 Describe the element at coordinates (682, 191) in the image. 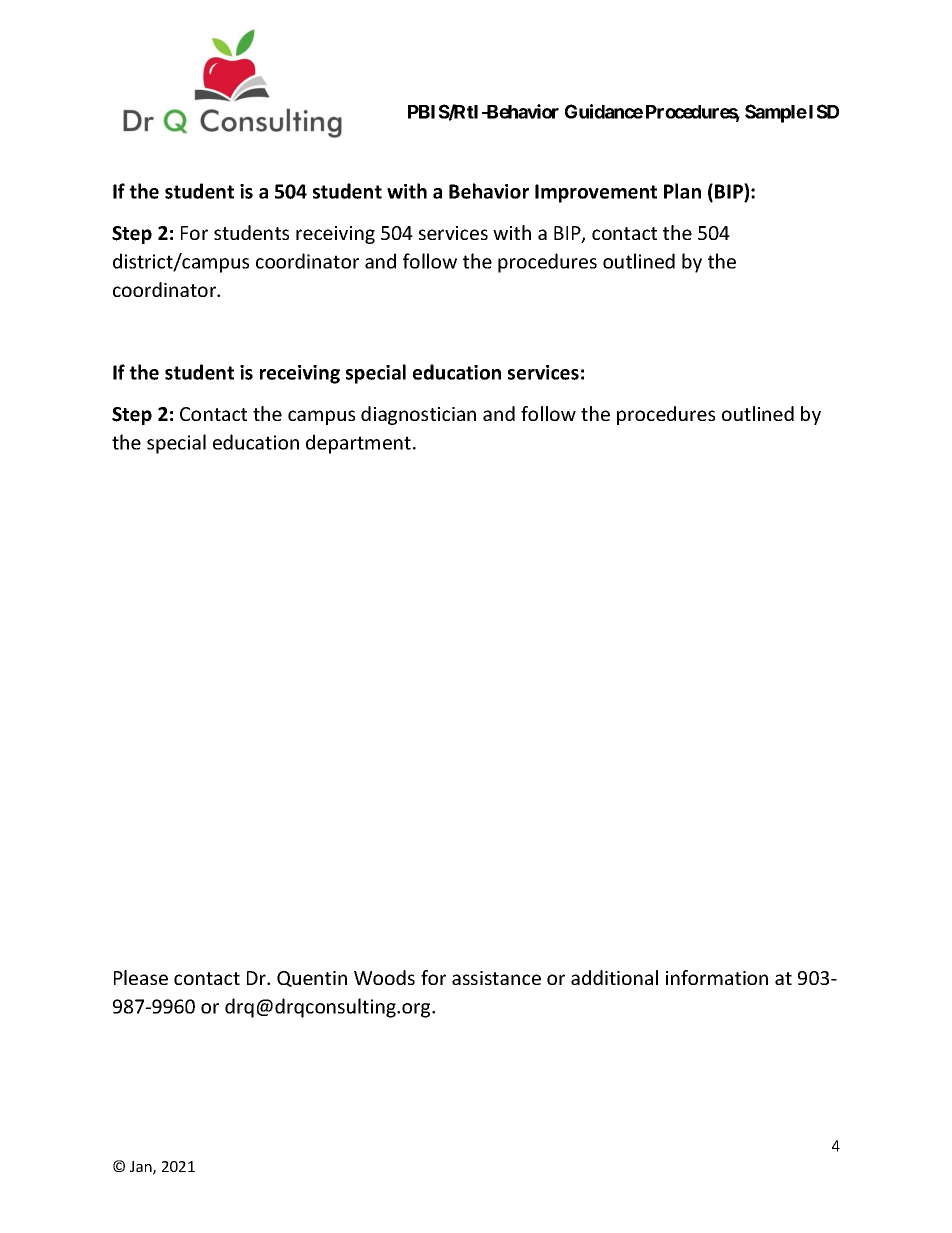

I see `Plan` at that location.
